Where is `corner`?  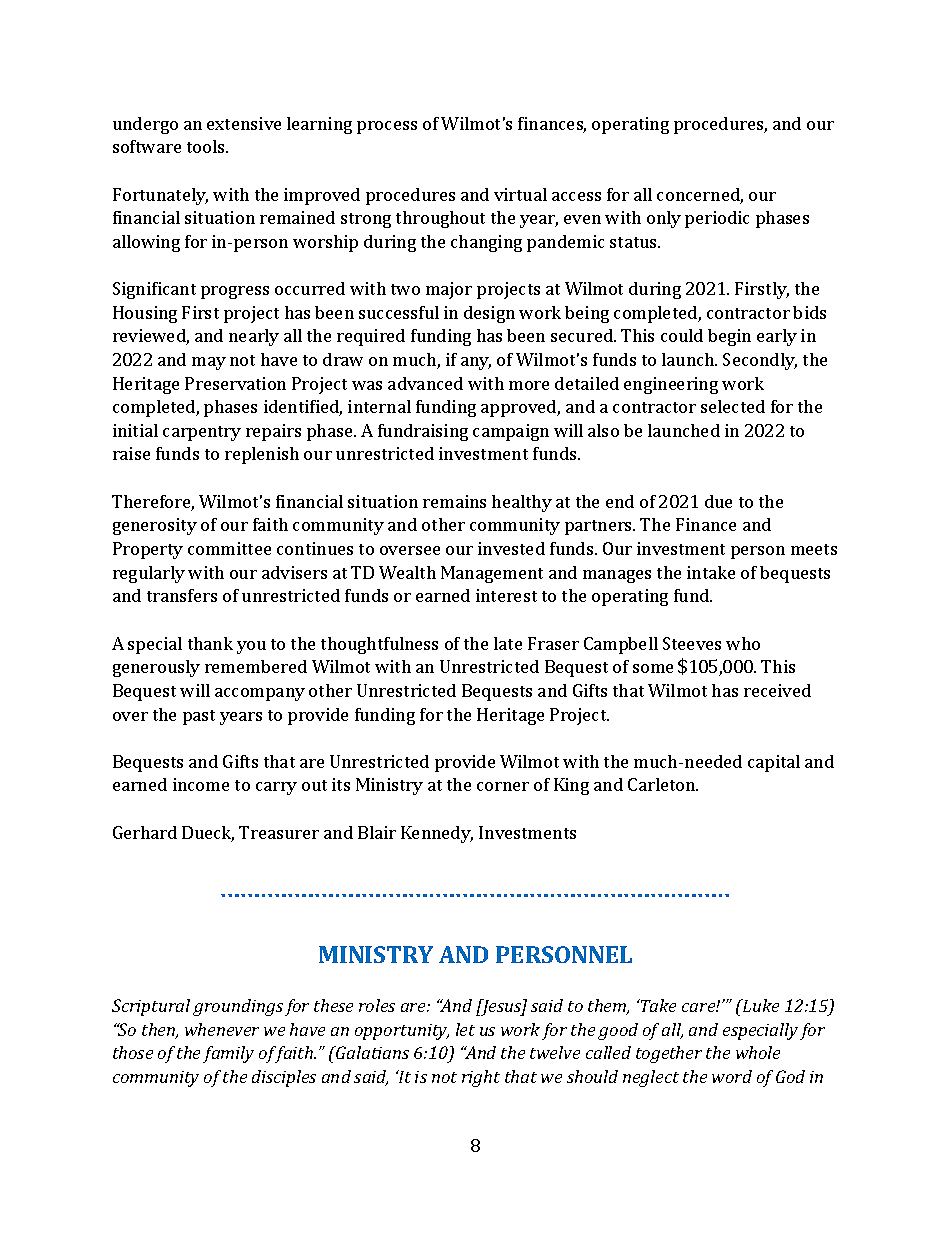 corner is located at coordinates (503, 786).
